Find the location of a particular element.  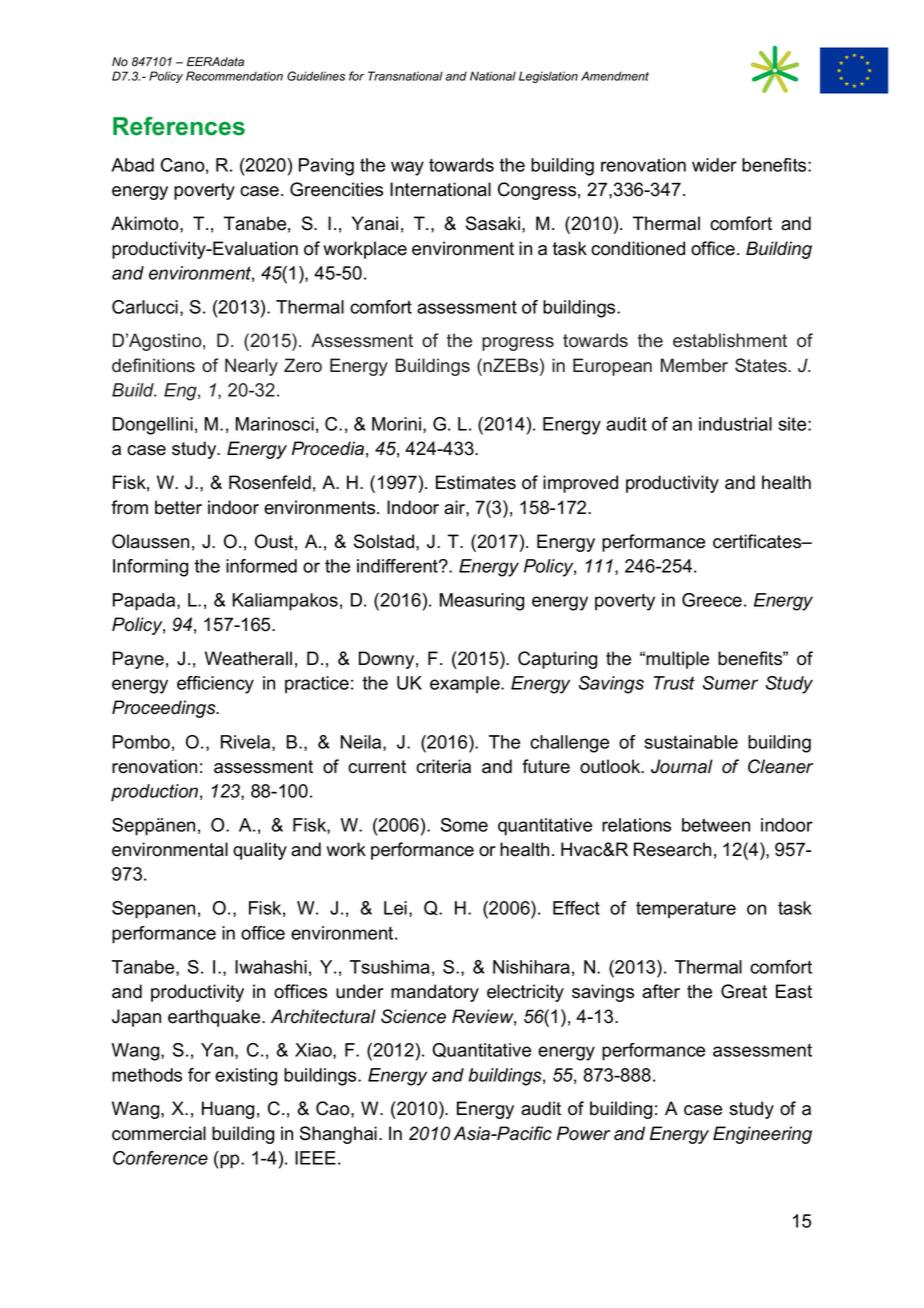

Weatherall is located at coordinates (248, 658).
